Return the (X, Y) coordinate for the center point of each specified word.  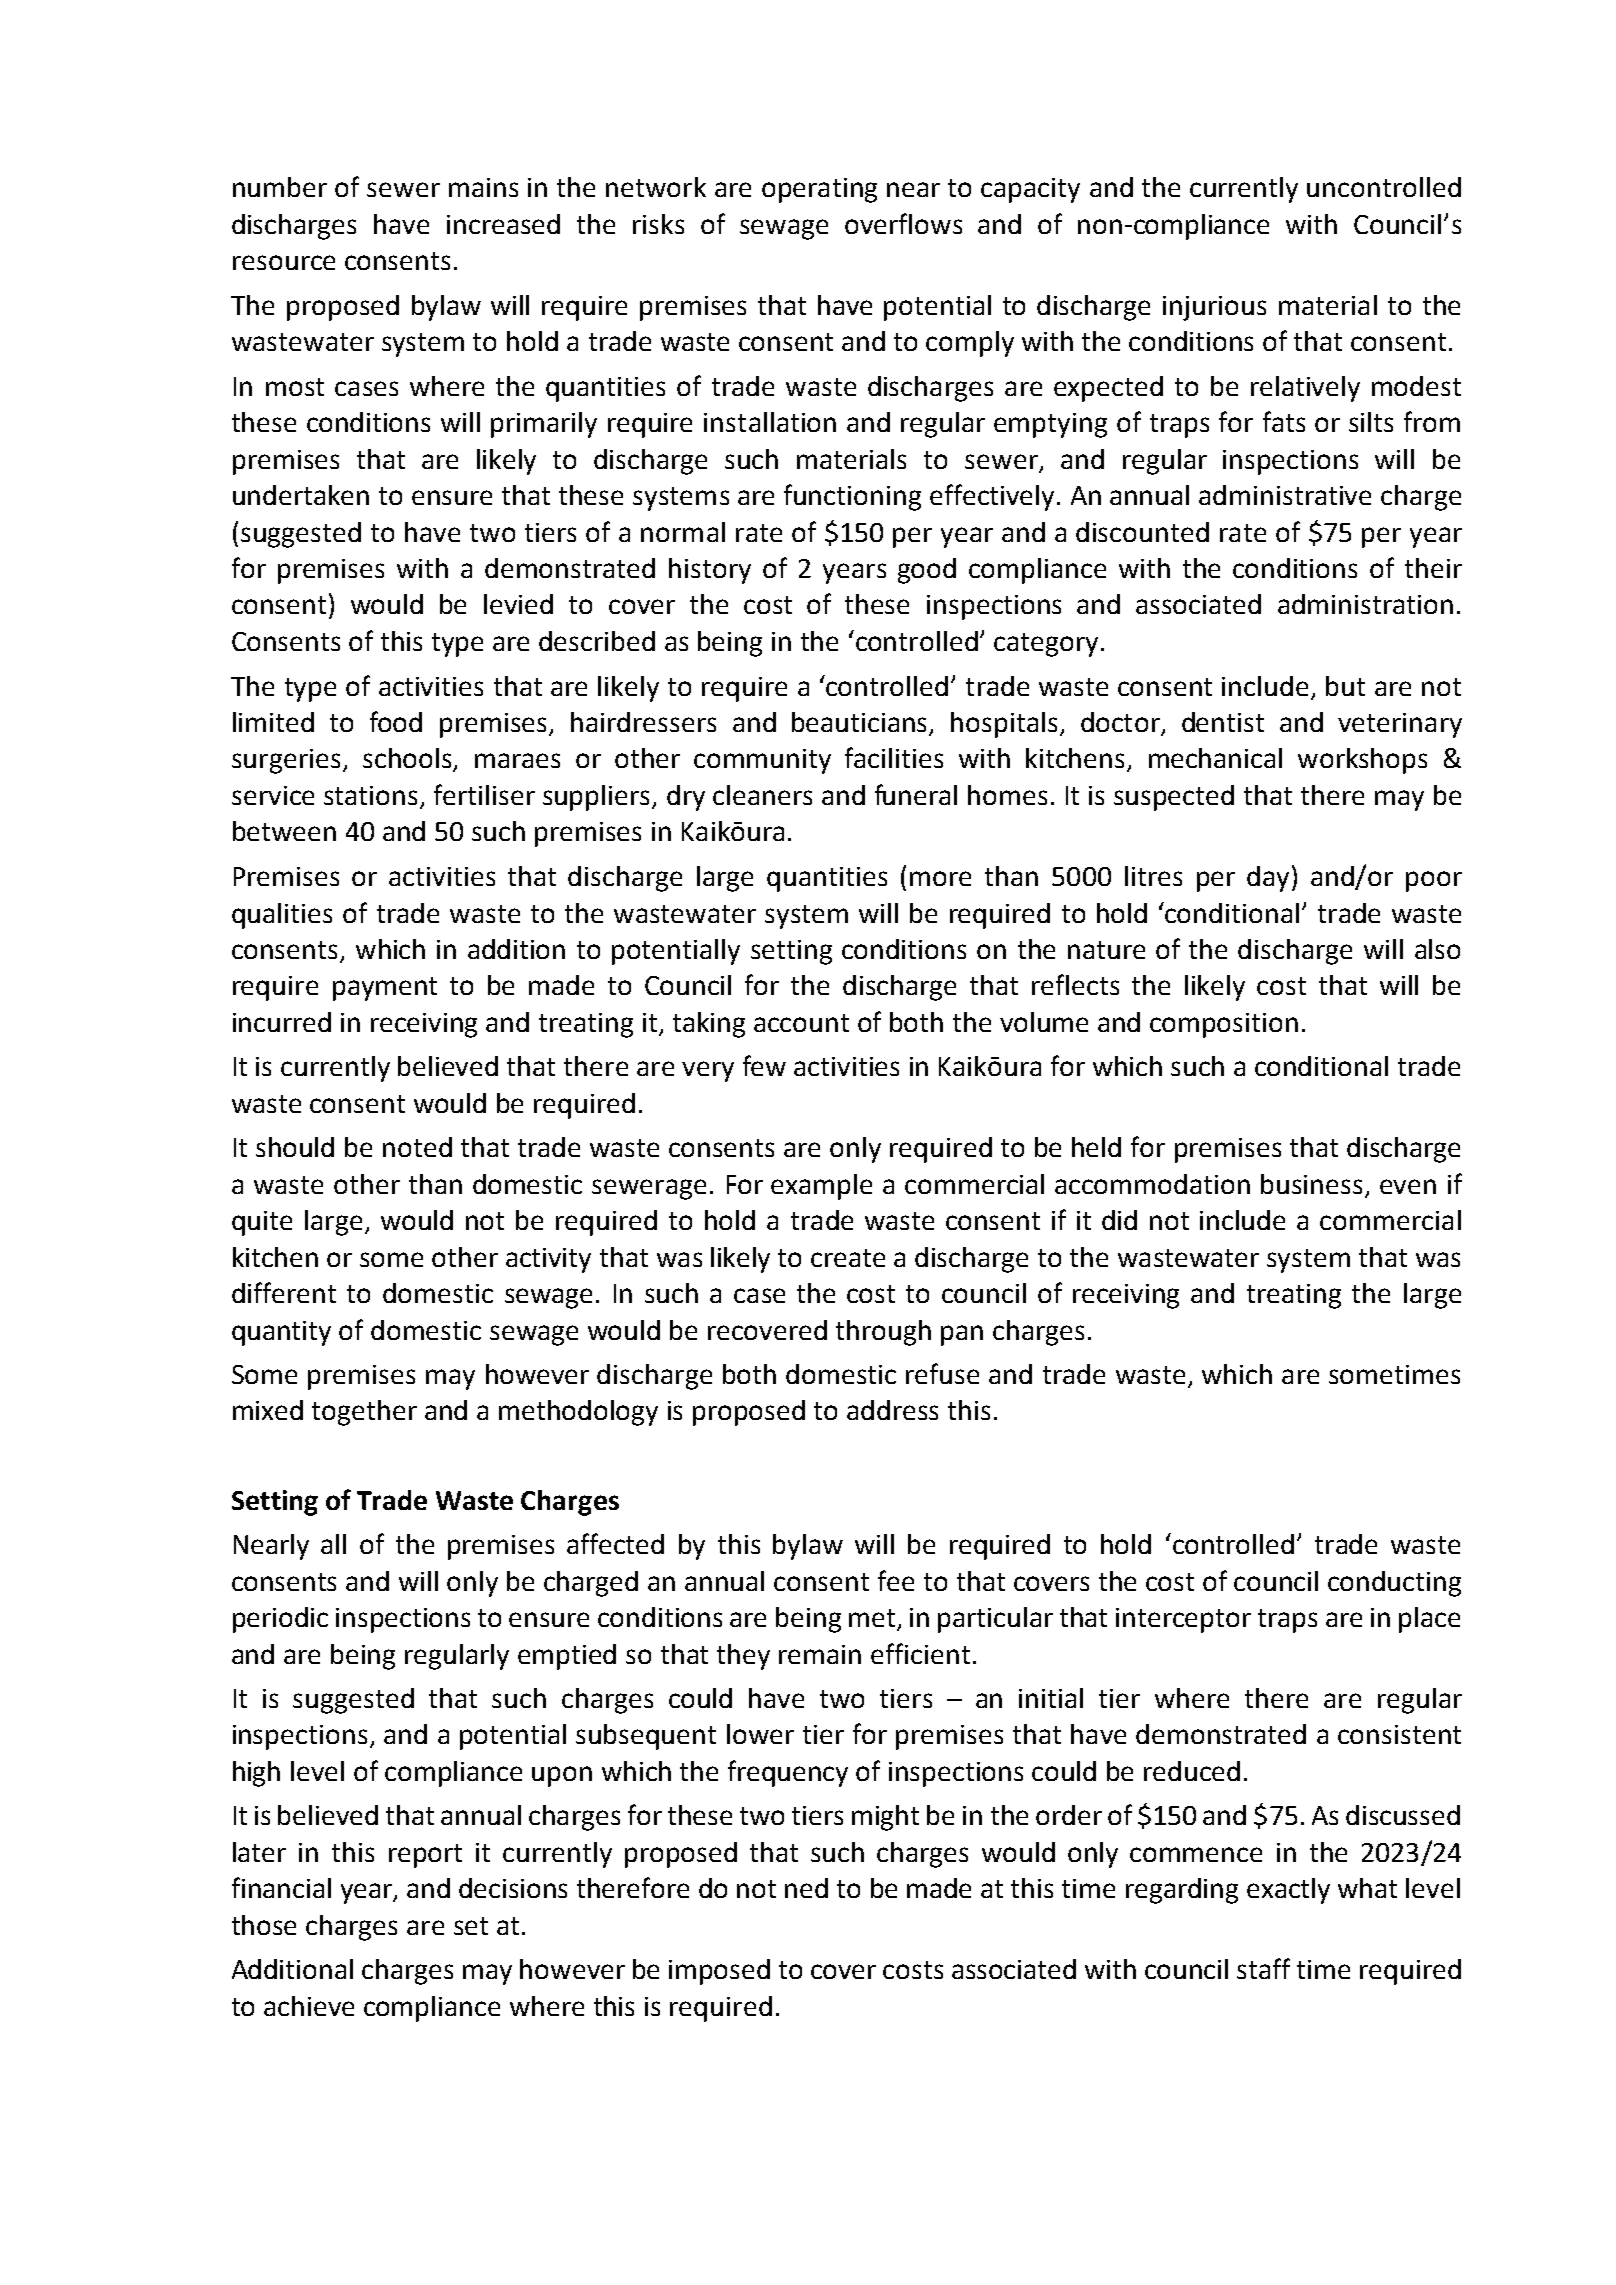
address (892, 1410)
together (364, 1413)
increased (503, 224)
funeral (916, 794)
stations (370, 795)
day (1268, 879)
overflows (903, 223)
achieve (309, 2006)
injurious (1214, 308)
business (1311, 1184)
